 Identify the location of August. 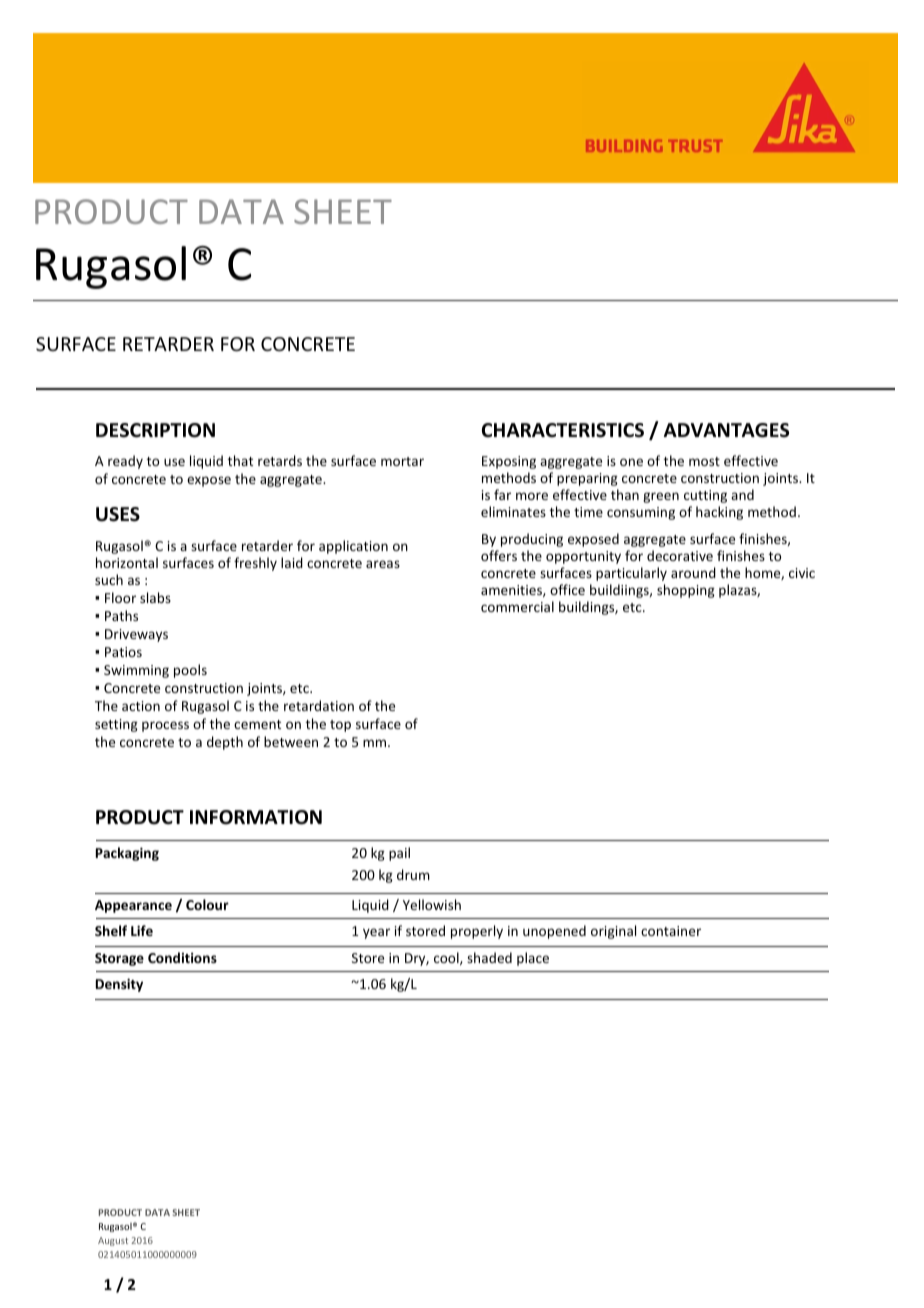
(113, 1241).
